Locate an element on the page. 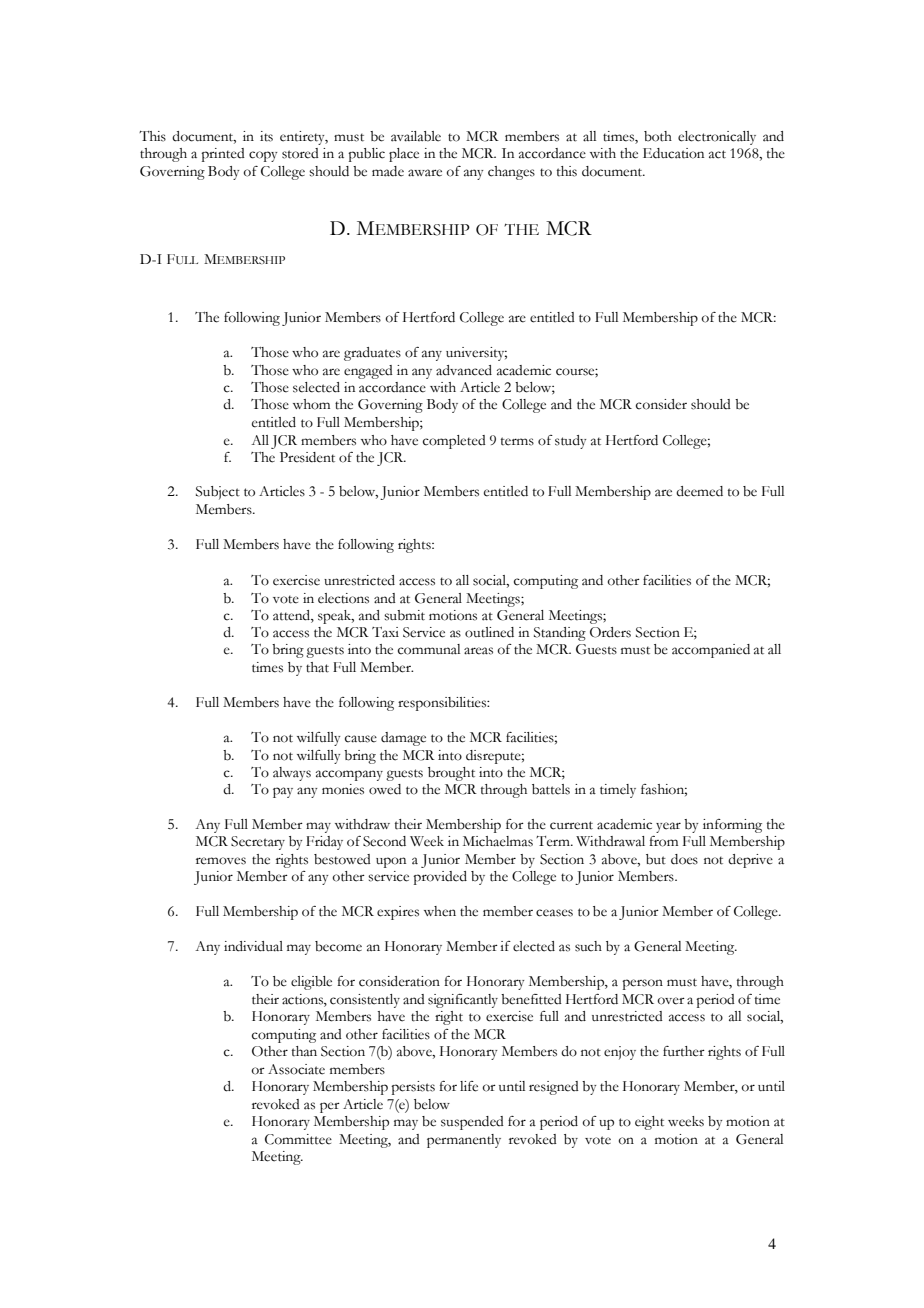 The image size is (924, 1308). changes is located at coordinates (511, 173).
